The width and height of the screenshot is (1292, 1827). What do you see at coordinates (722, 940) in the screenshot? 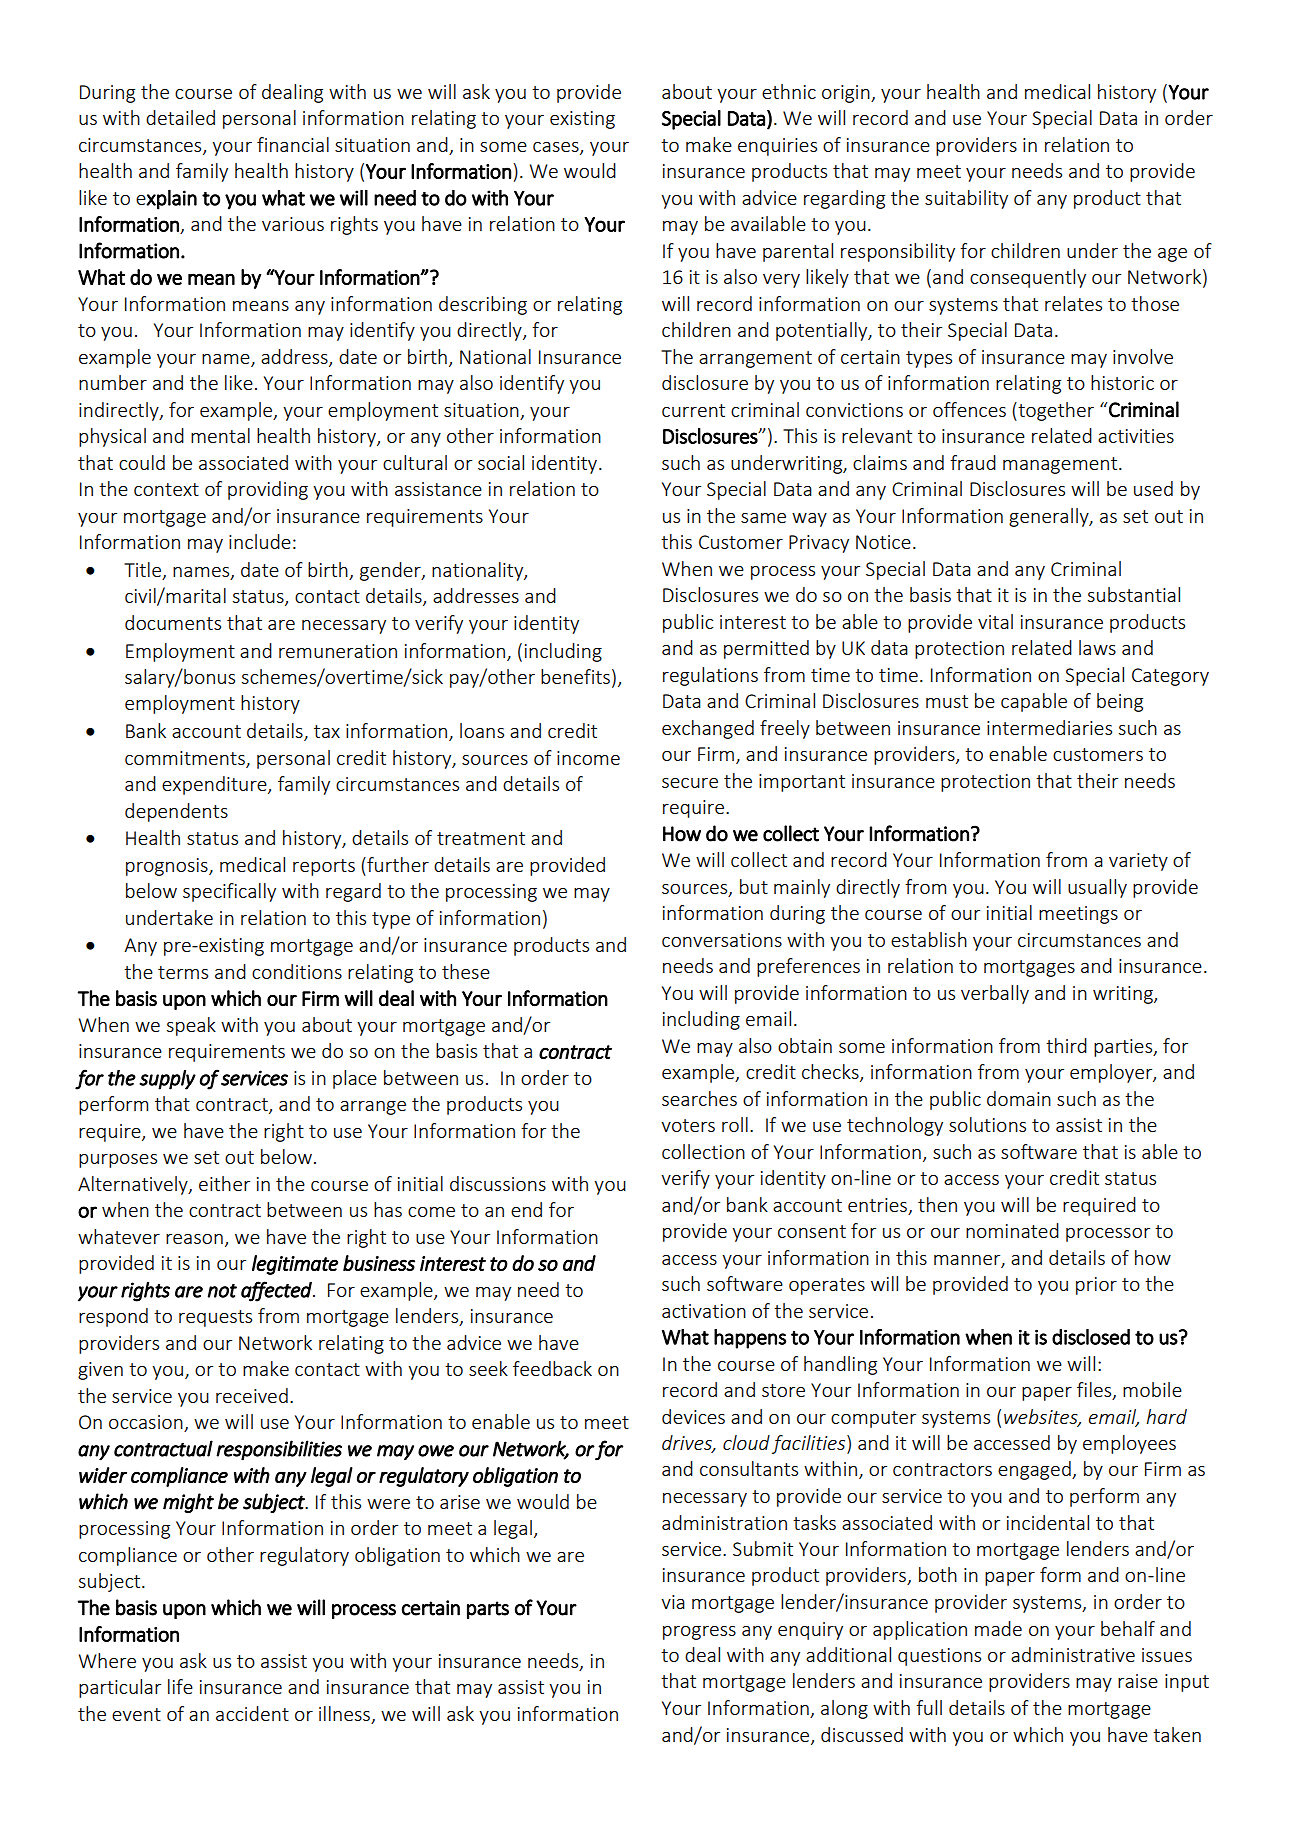
I see `conversations` at bounding box center [722, 940].
